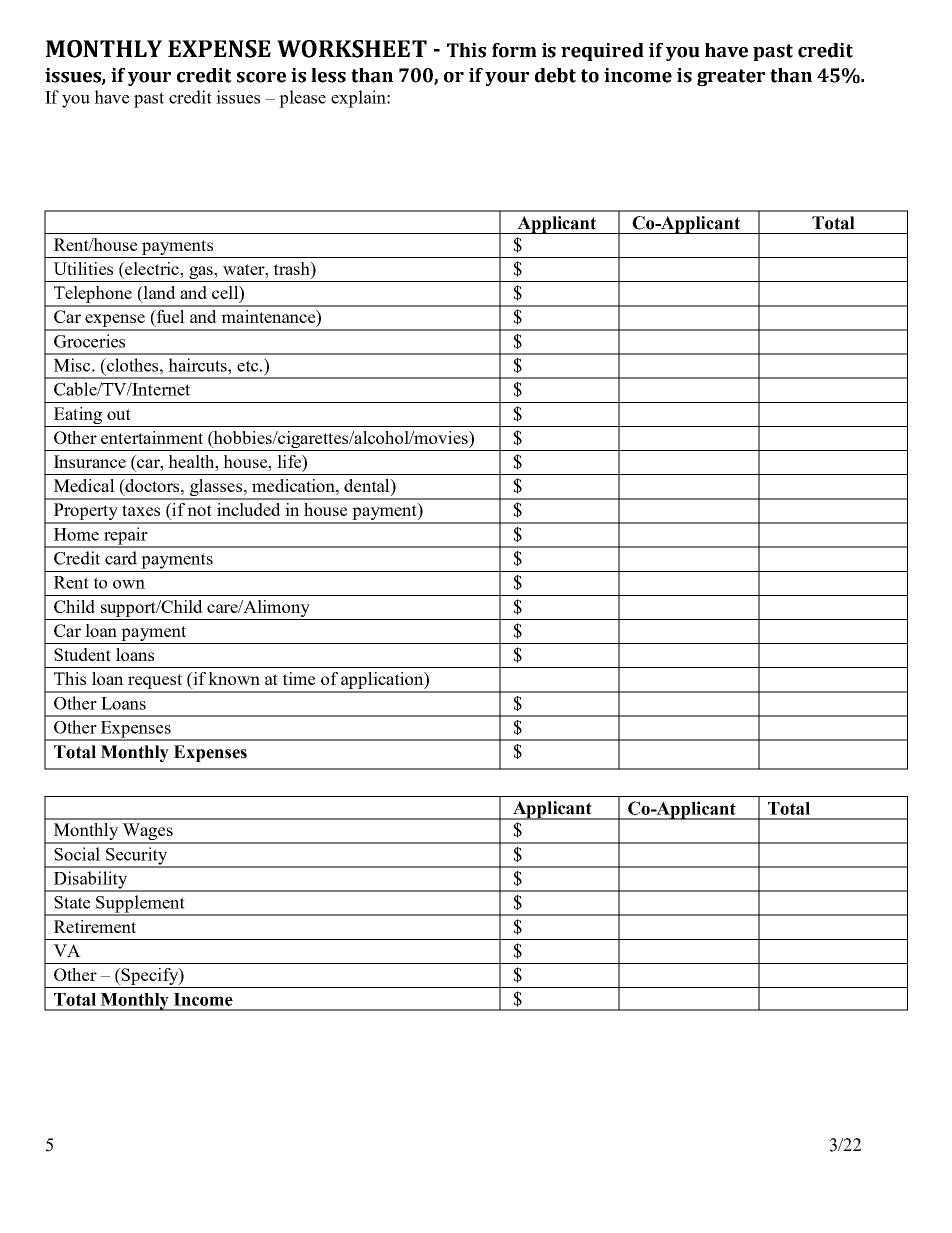 The image size is (952, 1233). What do you see at coordinates (731, 77) in the image?
I see `greater` at bounding box center [731, 77].
